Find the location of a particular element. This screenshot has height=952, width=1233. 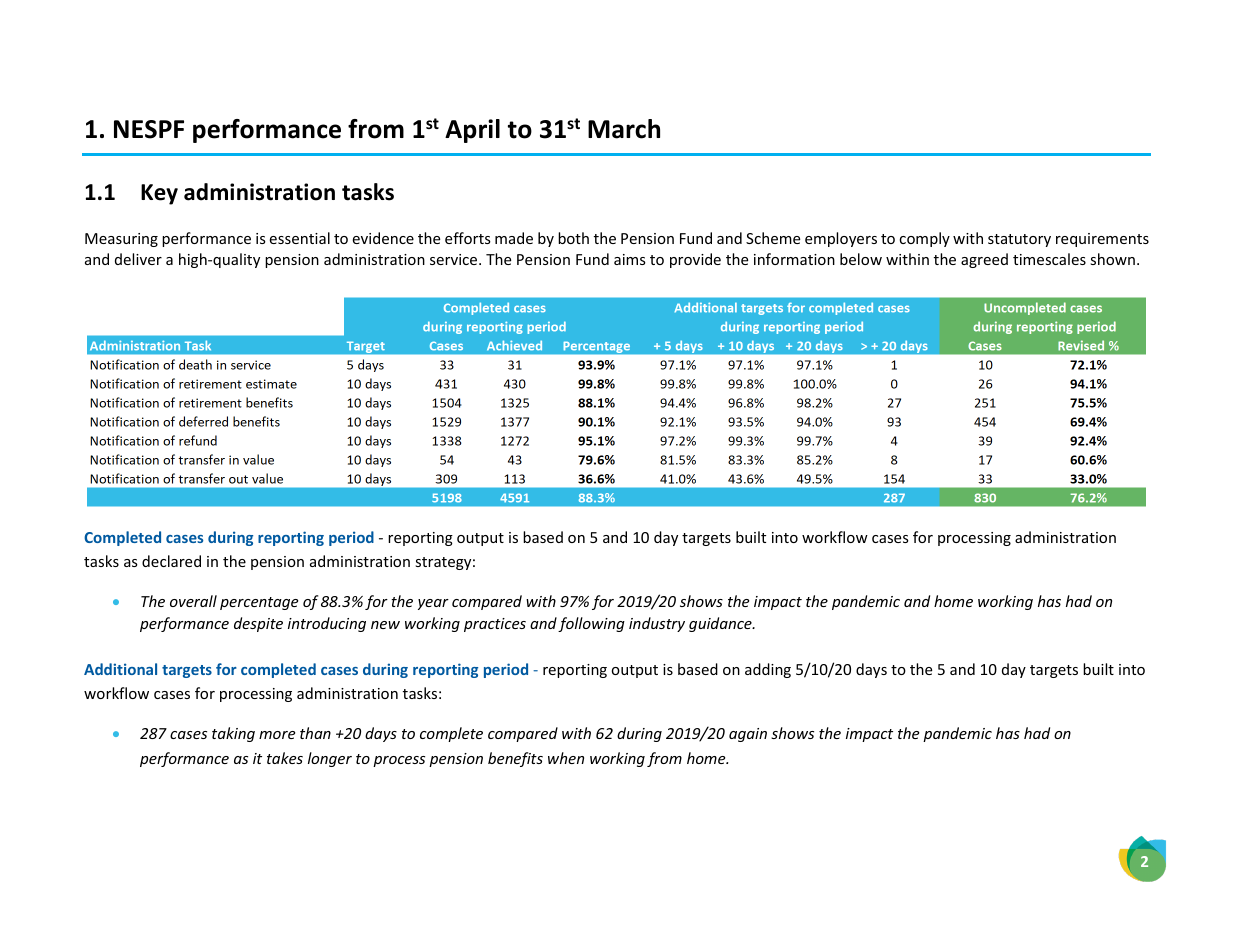

provide is located at coordinates (695, 260).
